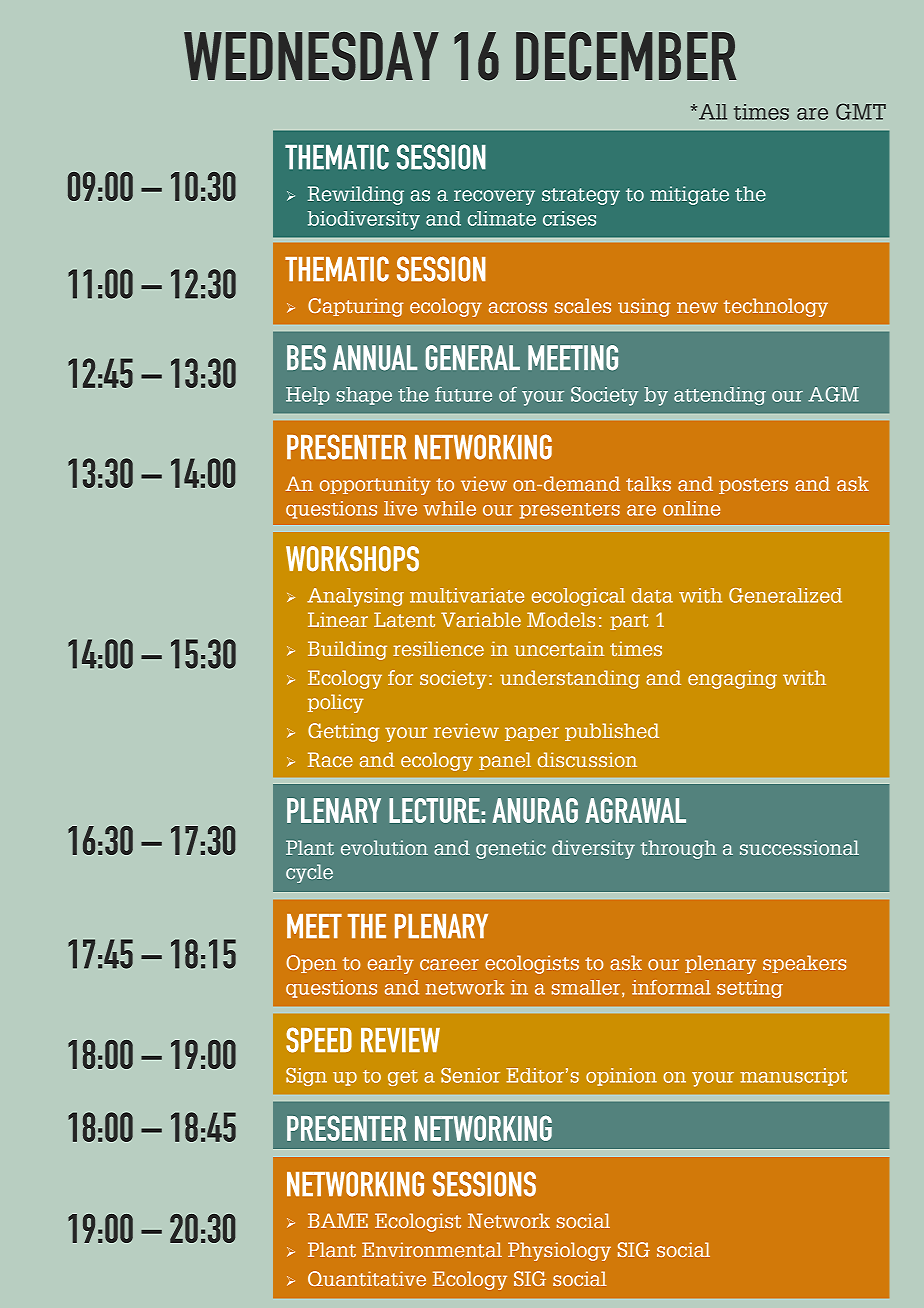  Describe the element at coordinates (581, 196) in the screenshot. I see `strategy` at that location.
